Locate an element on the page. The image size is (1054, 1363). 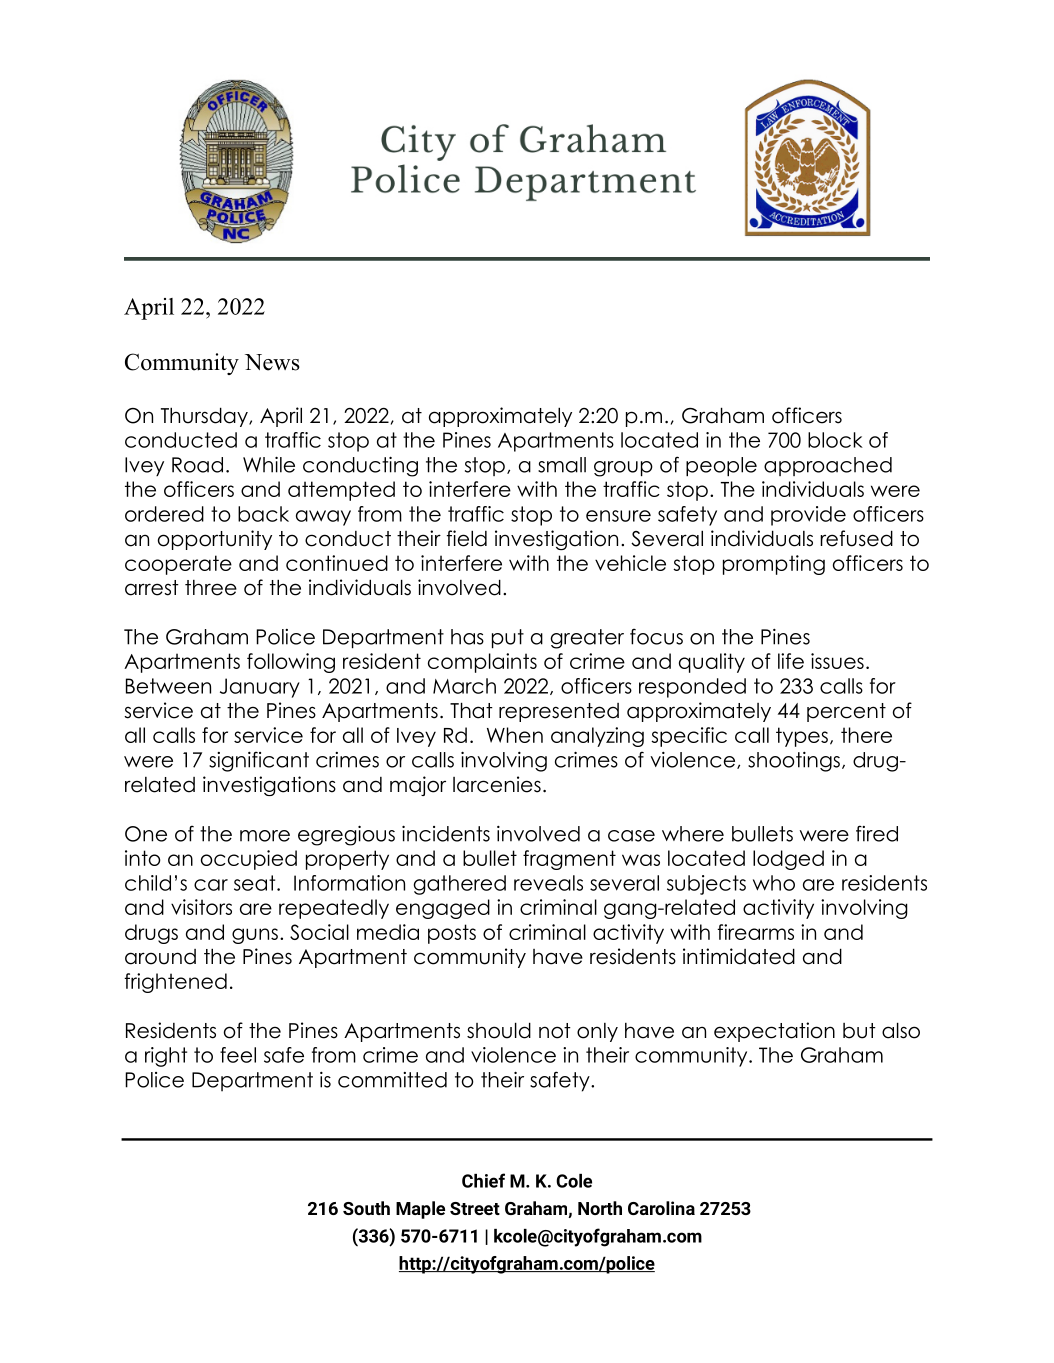
Carolina is located at coordinates (661, 1208).
